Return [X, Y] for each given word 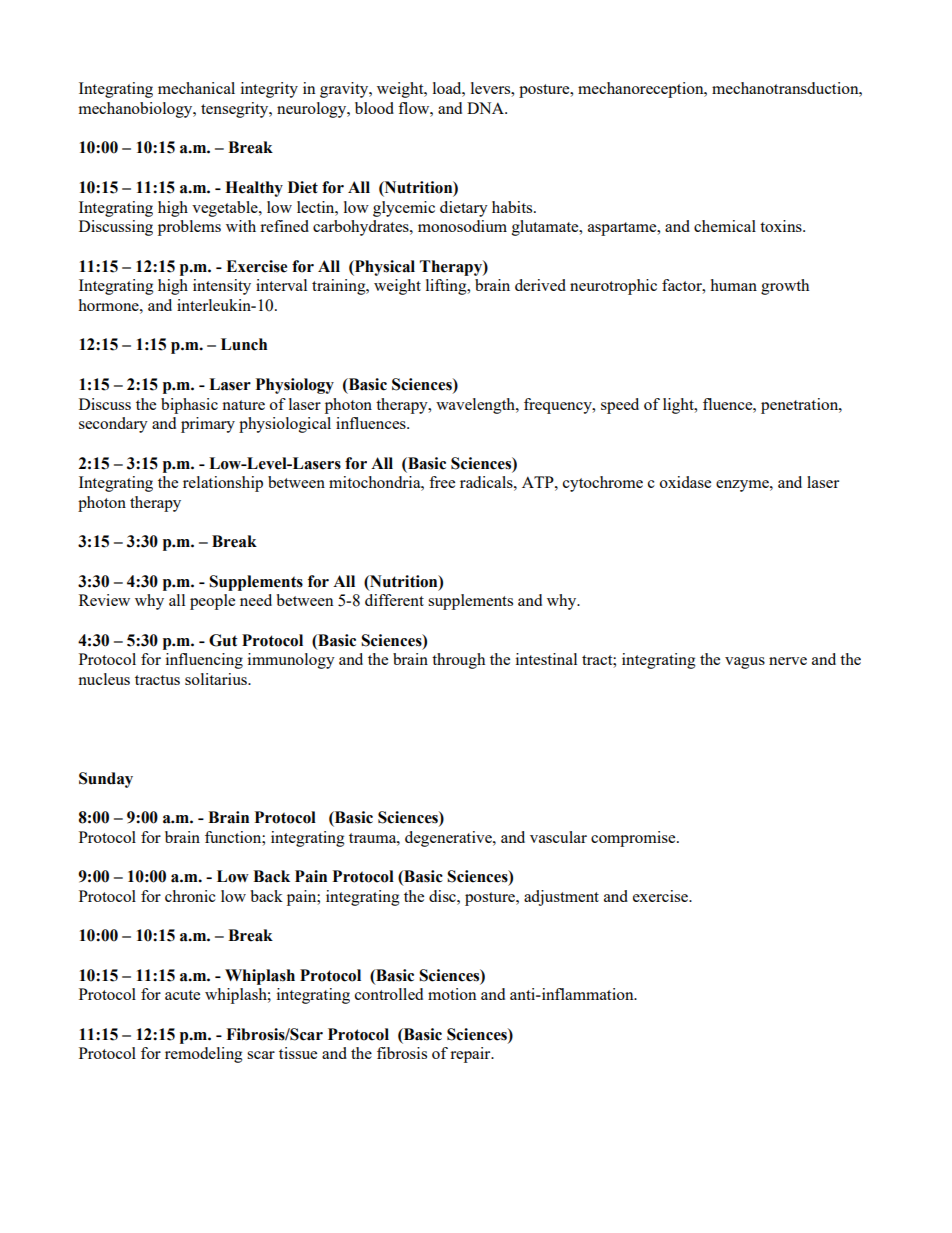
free [442, 482]
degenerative [449, 839]
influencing [204, 661]
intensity [222, 287]
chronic [190, 896]
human [733, 285]
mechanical [196, 88]
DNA [486, 108]
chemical [725, 226]
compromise [634, 839]
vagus [745, 663]
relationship [223, 484]
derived [540, 285]
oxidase [685, 482]
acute [182, 995]
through [458, 661]
